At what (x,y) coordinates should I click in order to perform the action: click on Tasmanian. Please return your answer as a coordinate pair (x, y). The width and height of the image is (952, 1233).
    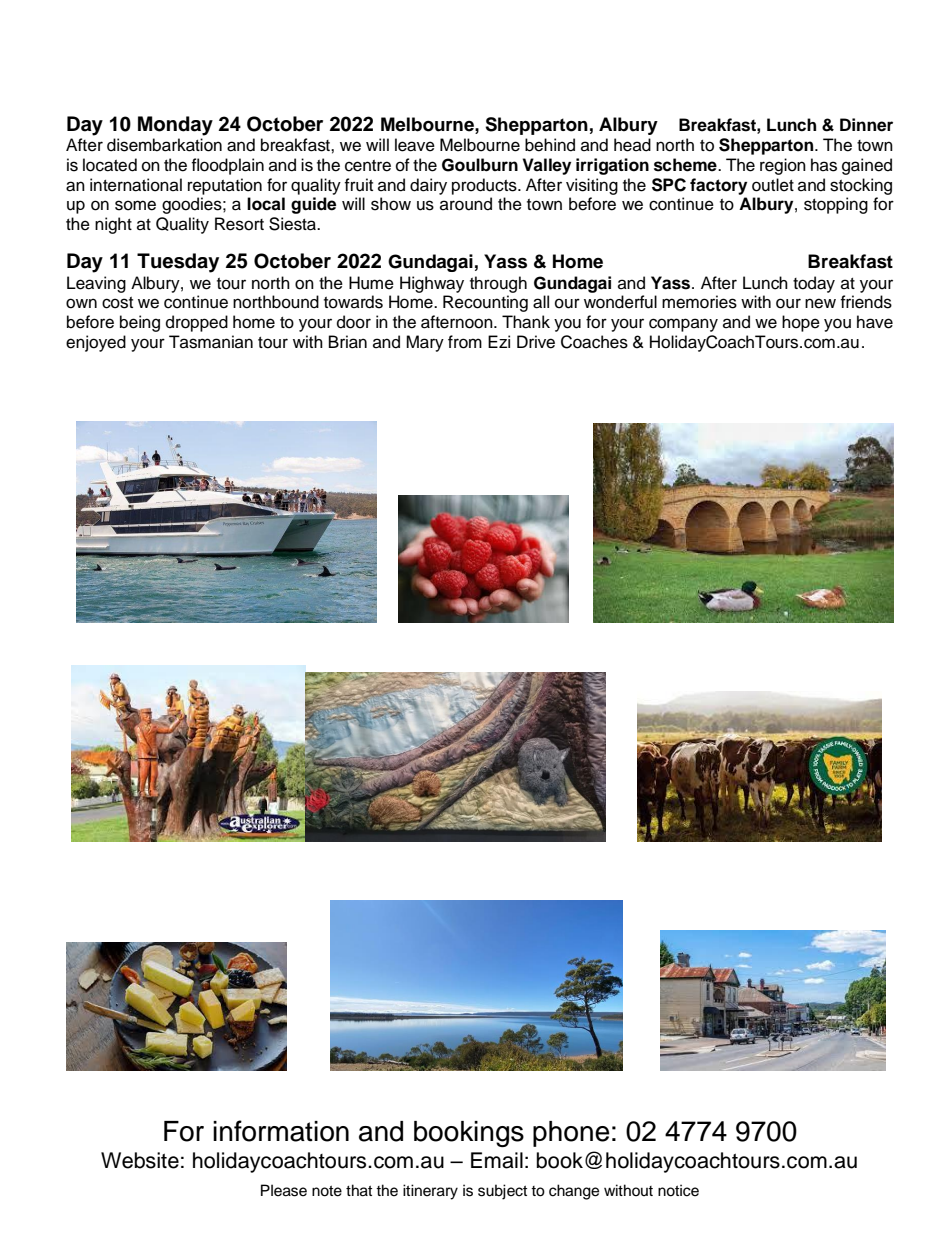
    Looking at the image, I should click on (211, 342).
